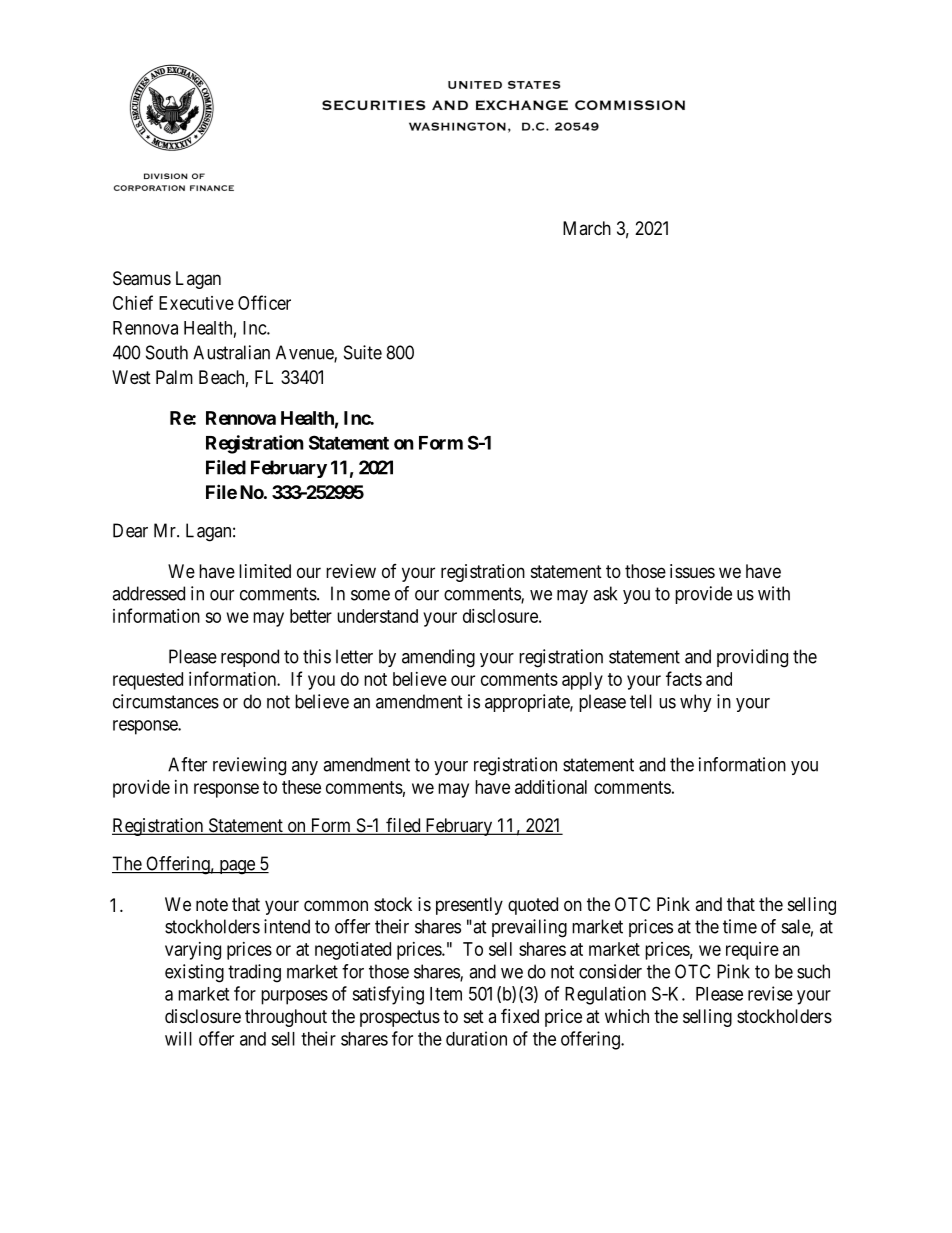 The height and width of the screenshot is (1233, 952). Describe the element at coordinates (178, 1038) in the screenshot. I see `will` at that location.
